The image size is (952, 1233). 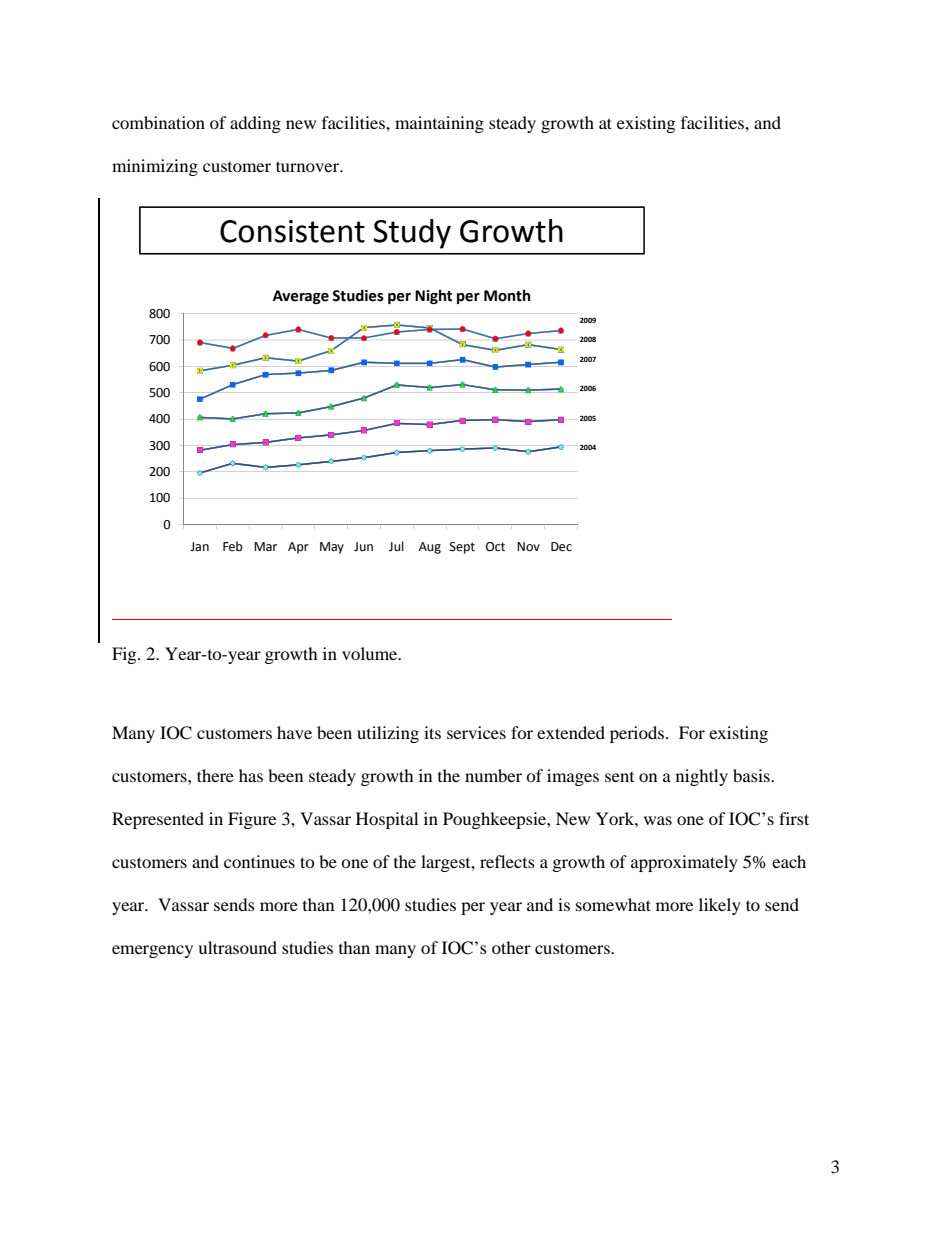 What do you see at coordinates (637, 734) in the page?
I see `periods` at bounding box center [637, 734].
